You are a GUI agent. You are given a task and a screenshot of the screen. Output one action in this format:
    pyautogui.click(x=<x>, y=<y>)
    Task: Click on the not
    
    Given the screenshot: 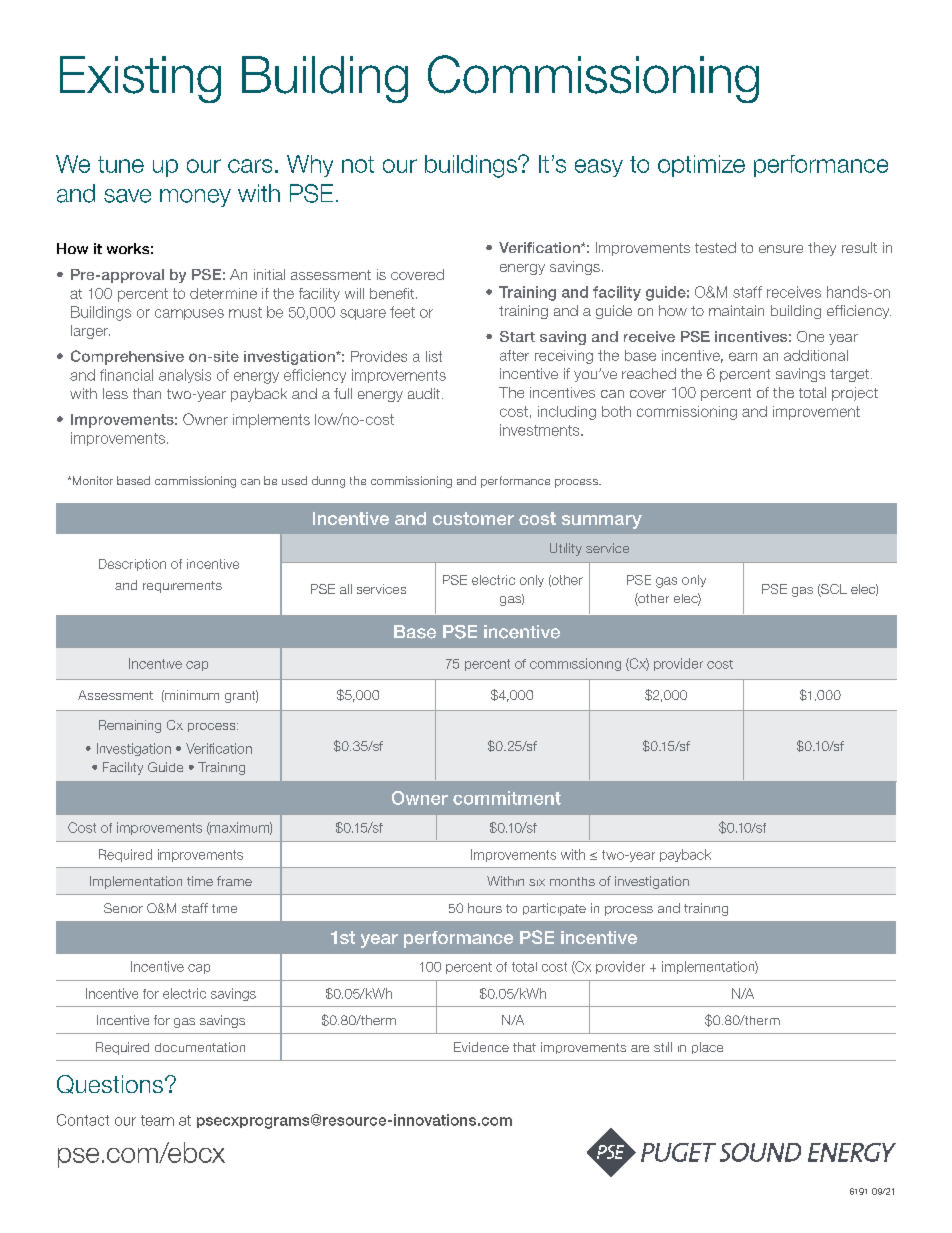 What is the action you would take?
    pyautogui.click(x=358, y=164)
